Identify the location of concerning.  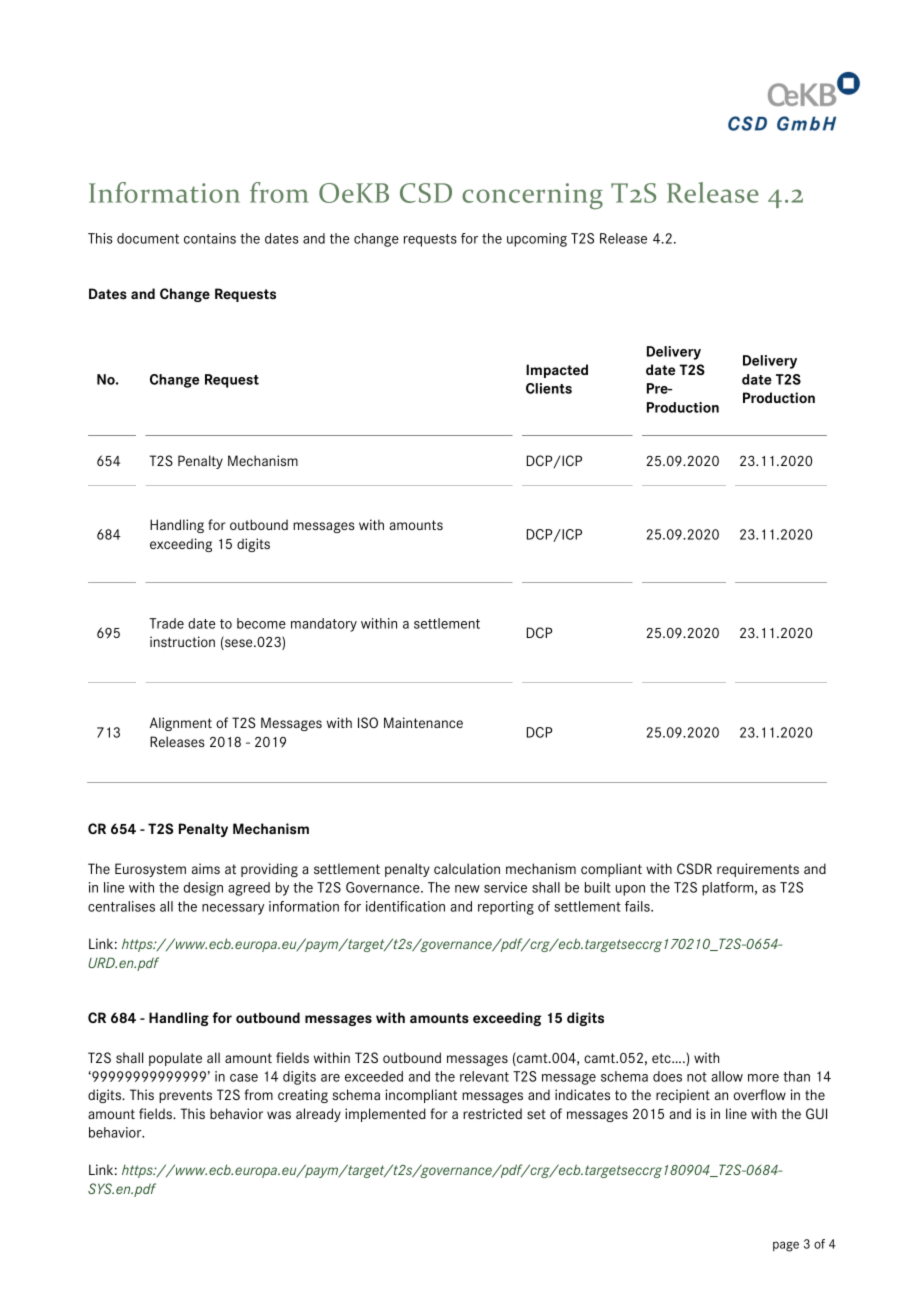
(532, 196).
